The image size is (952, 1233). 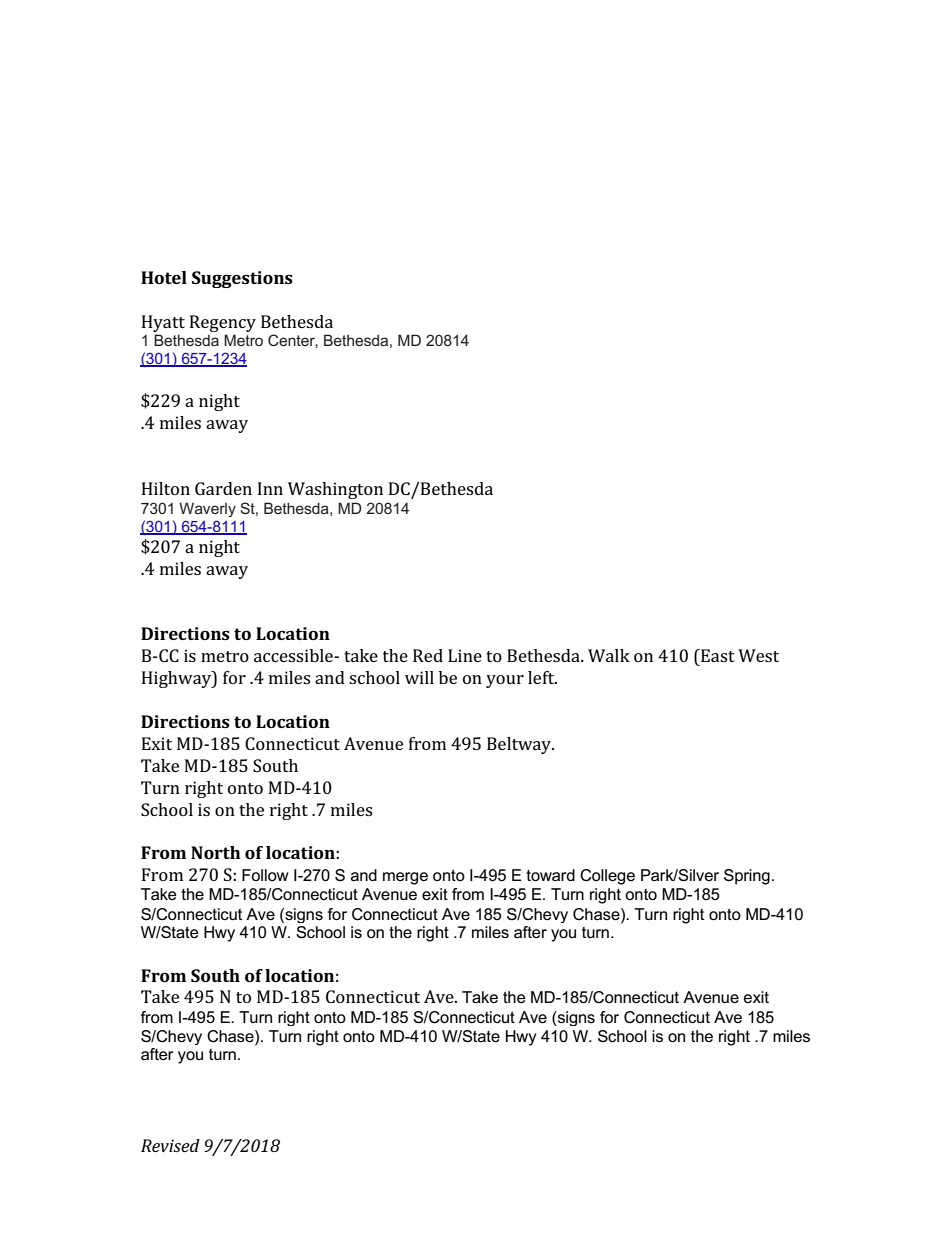 I want to click on Suggestions, so click(x=242, y=279).
